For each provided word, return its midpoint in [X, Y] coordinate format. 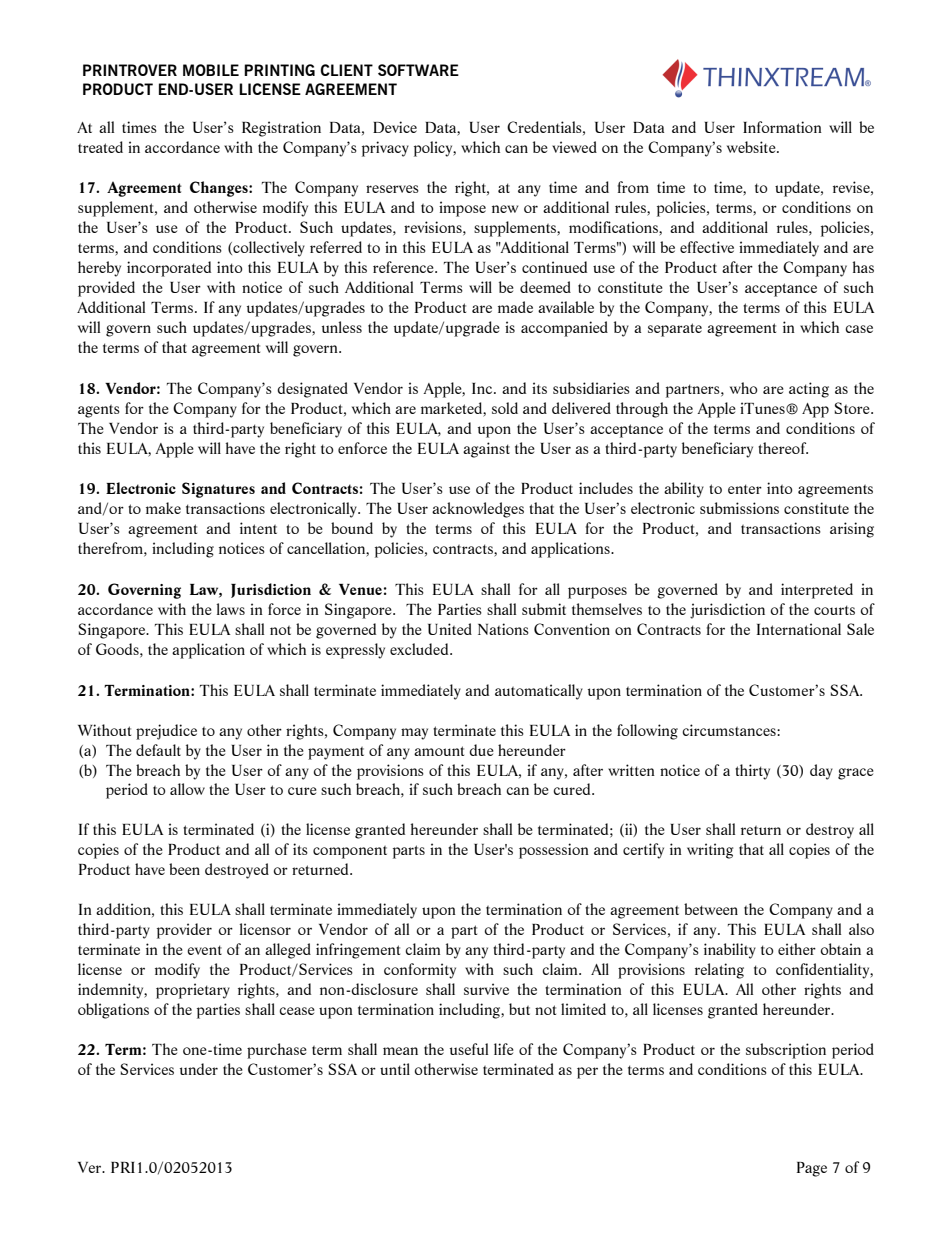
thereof [783, 448]
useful [469, 1049]
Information [782, 127]
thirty [752, 772]
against [486, 450]
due [481, 750]
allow [187, 789]
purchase [277, 1051]
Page [812, 1169]
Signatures [218, 490]
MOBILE [211, 70]
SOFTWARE [418, 70]
